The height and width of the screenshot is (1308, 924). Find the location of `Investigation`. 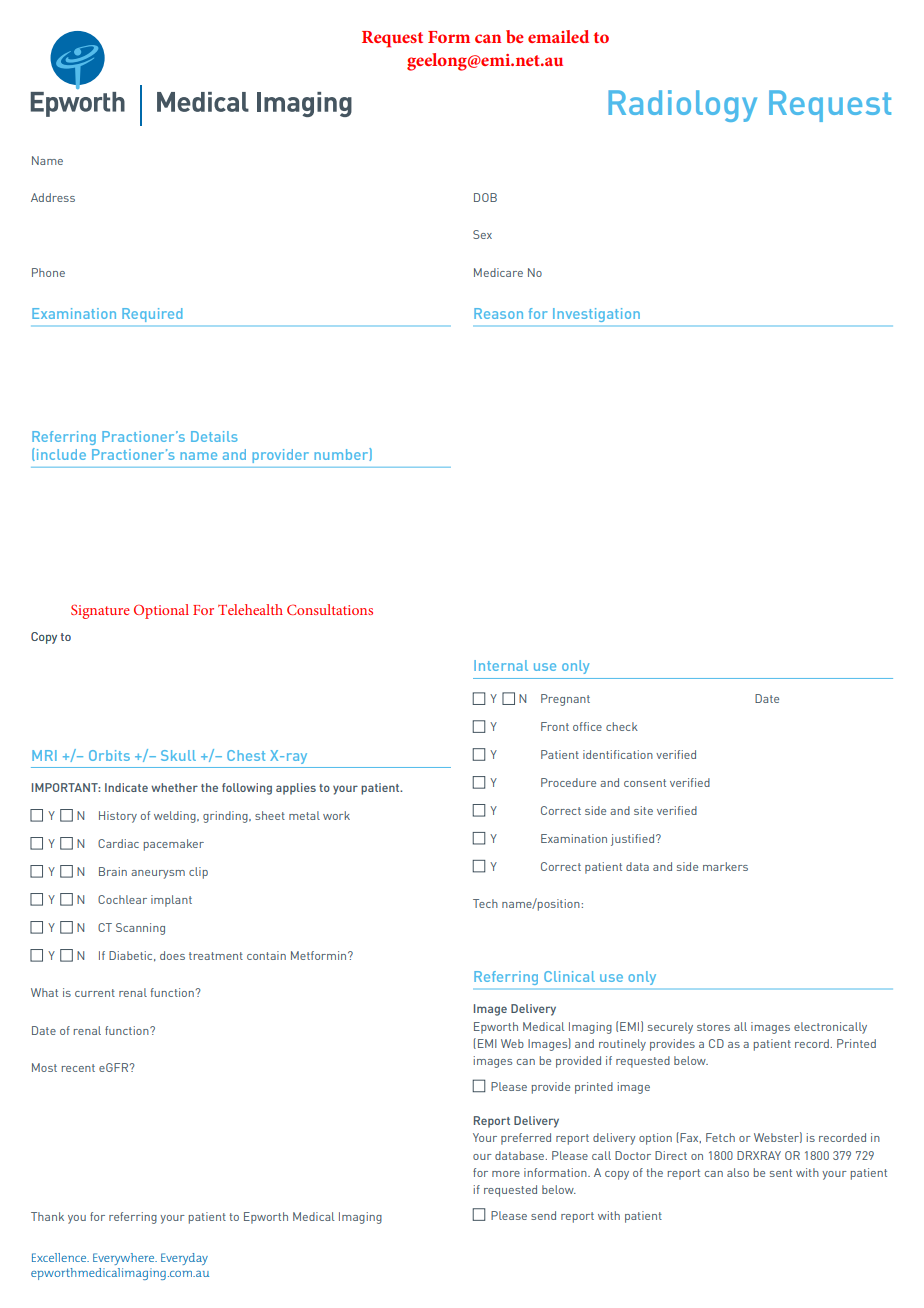

Investigation is located at coordinates (596, 315).
